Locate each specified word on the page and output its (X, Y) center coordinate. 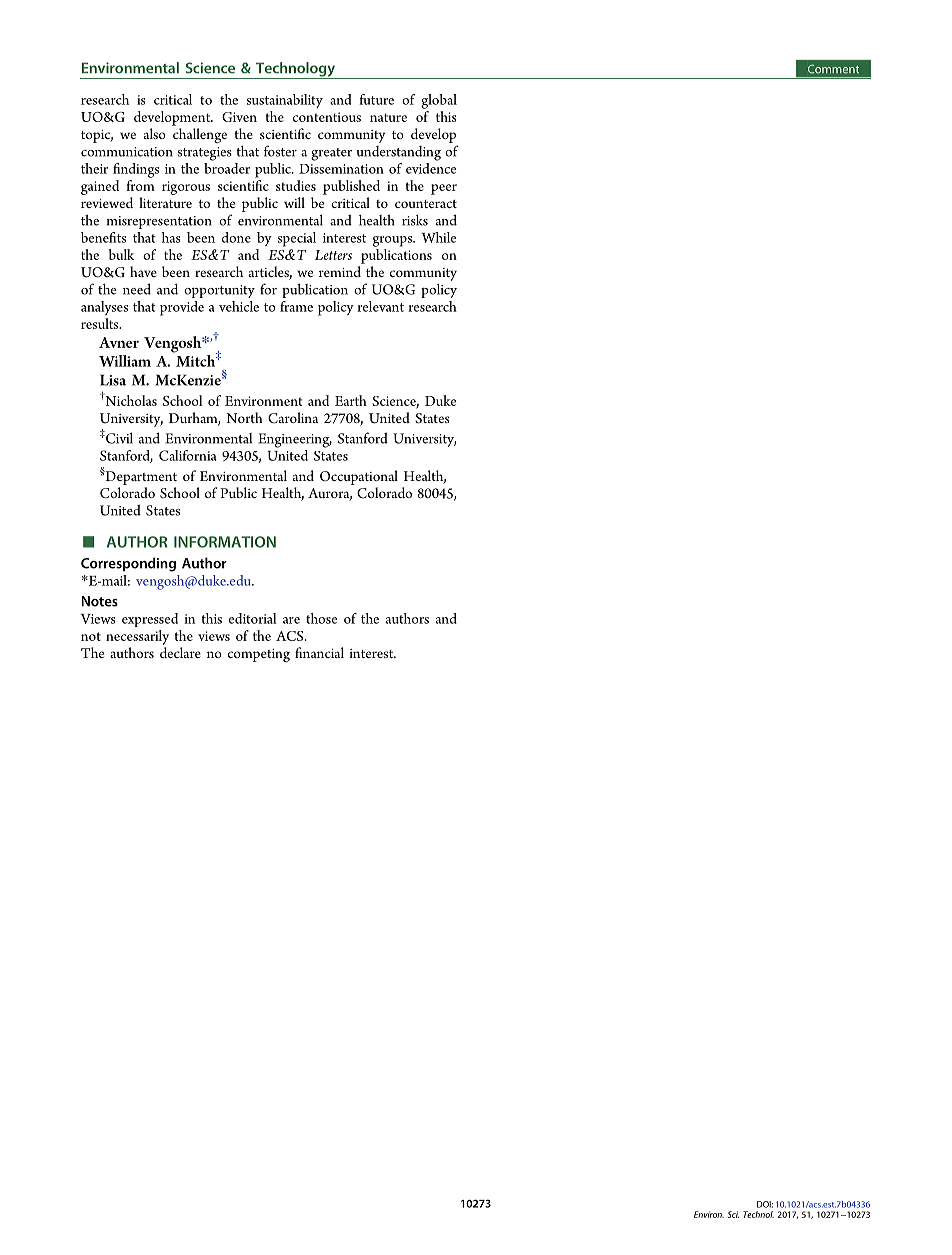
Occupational (359, 477)
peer (444, 189)
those (322, 618)
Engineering (295, 440)
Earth (351, 400)
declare (180, 652)
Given (239, 117)
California (188, 455)
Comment (833, 69)
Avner (119, 342)
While (439, 237)
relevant (381, 306)
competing (259, 655)
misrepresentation (159, 222)
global (439, 101)
